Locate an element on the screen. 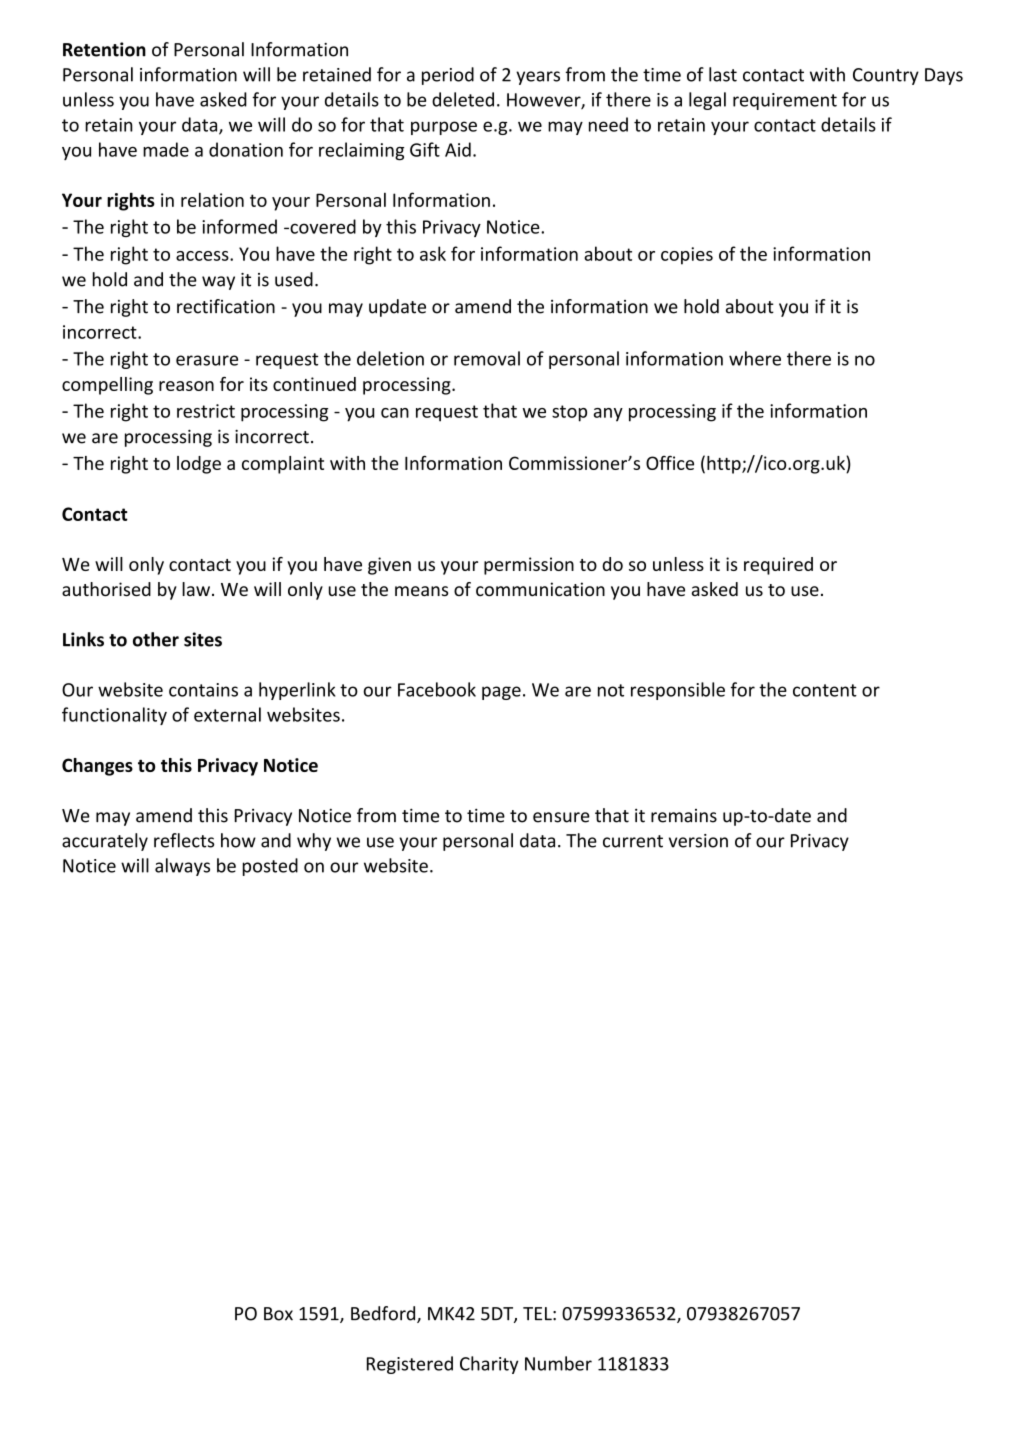  page is located at coordinates (501, 693).
